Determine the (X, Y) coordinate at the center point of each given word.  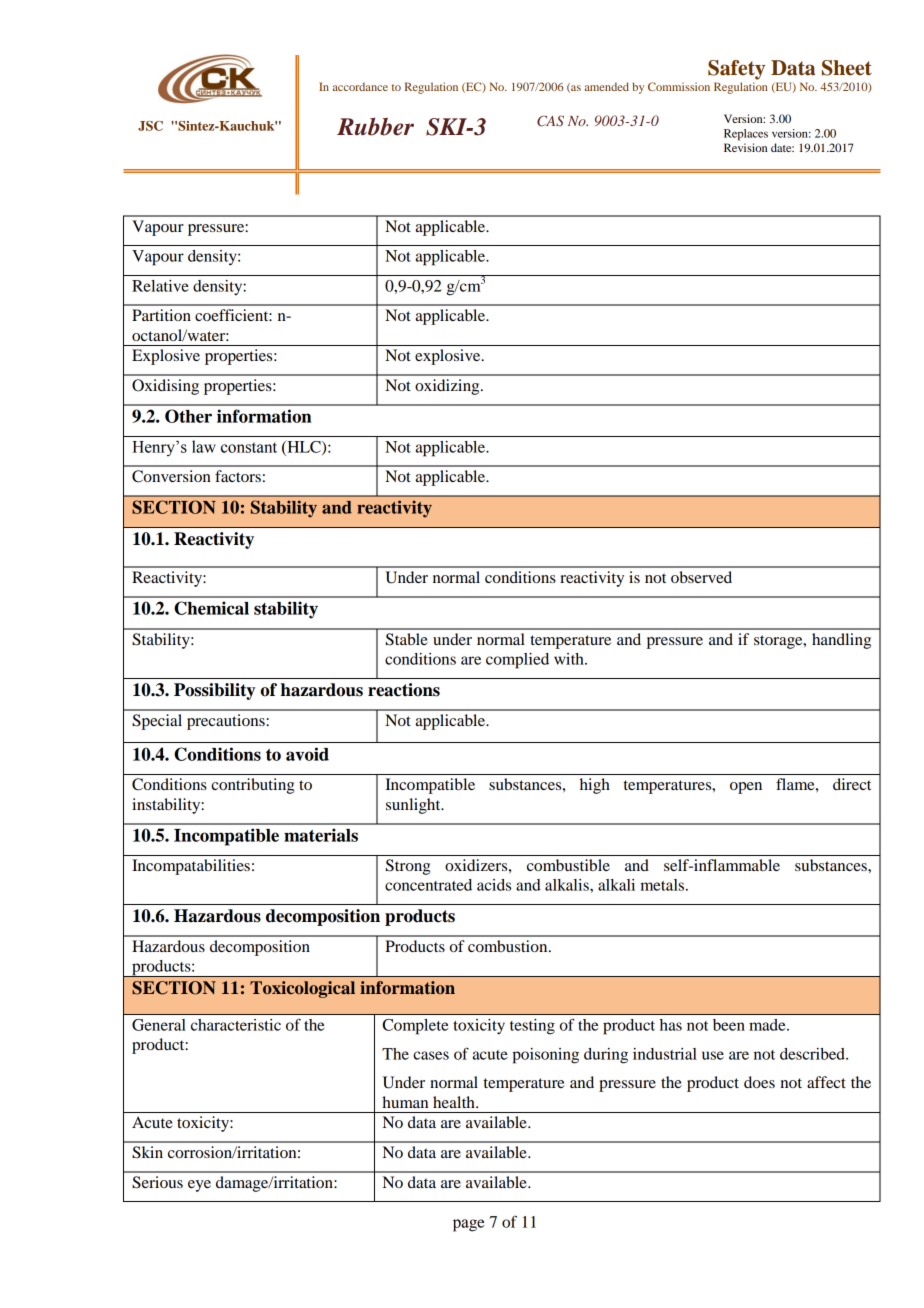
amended (607, 86)
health (455, 1102)
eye (199, 1186)
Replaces (746, 135)
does (759, 1082)
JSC (150, 126)
